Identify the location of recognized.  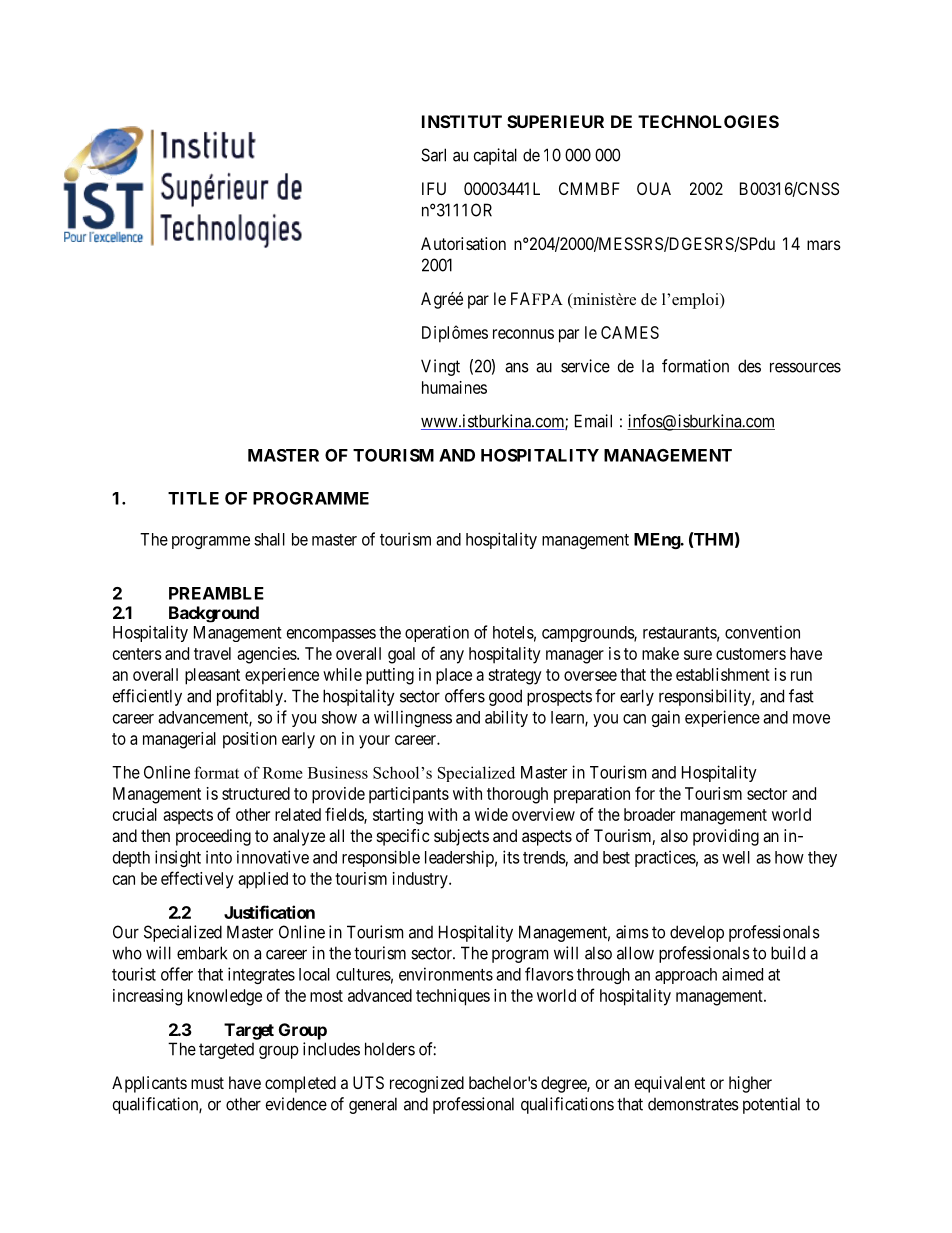
(427, 1084).
